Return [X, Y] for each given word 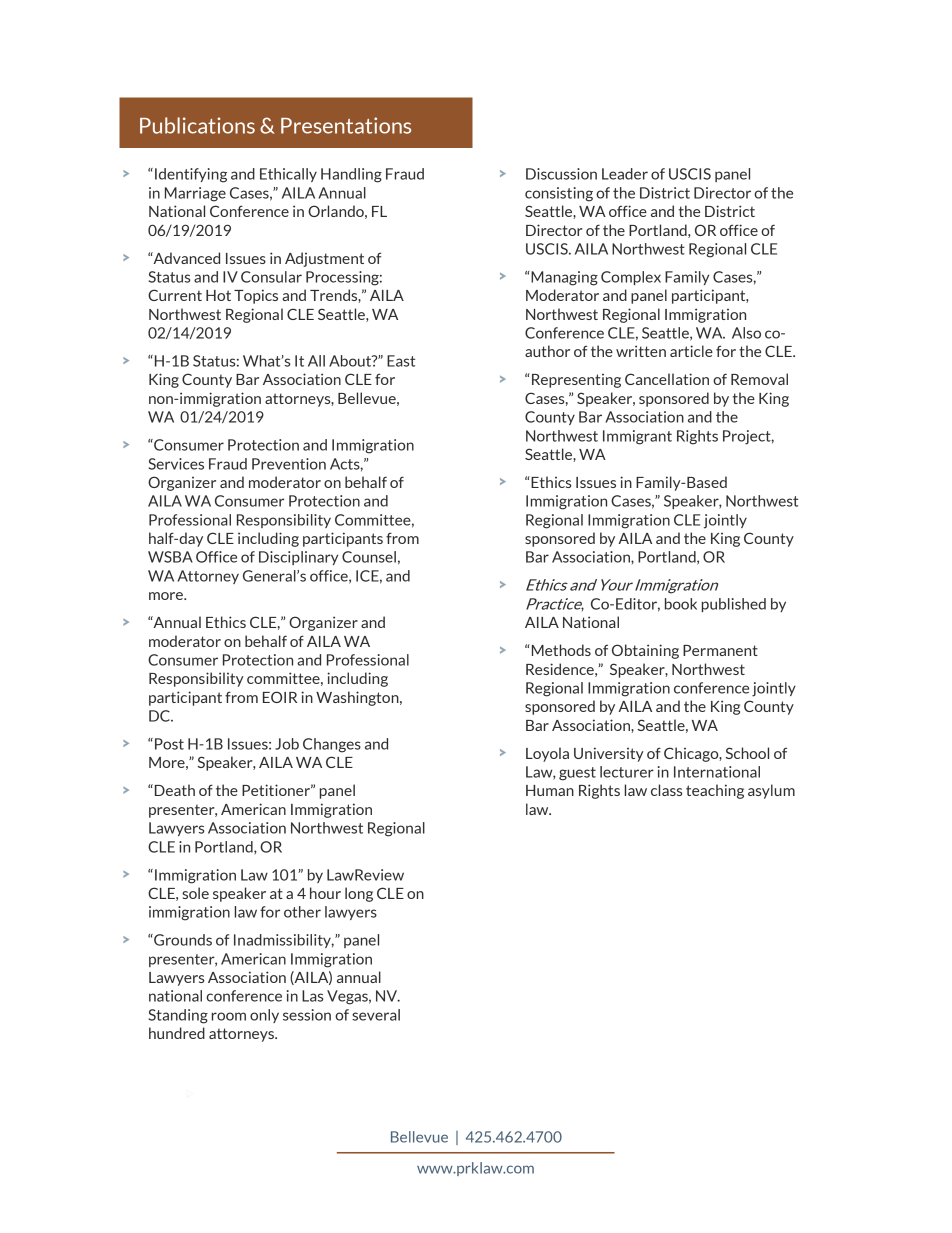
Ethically [288, 175]
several [376, 1015]
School [747, 753]
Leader [625, 174]
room [229, 1016]
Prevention [289, 464]
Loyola [547, 754]
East [401, 361]
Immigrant [637, 437]
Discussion [561, 174]
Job [287, 744]
